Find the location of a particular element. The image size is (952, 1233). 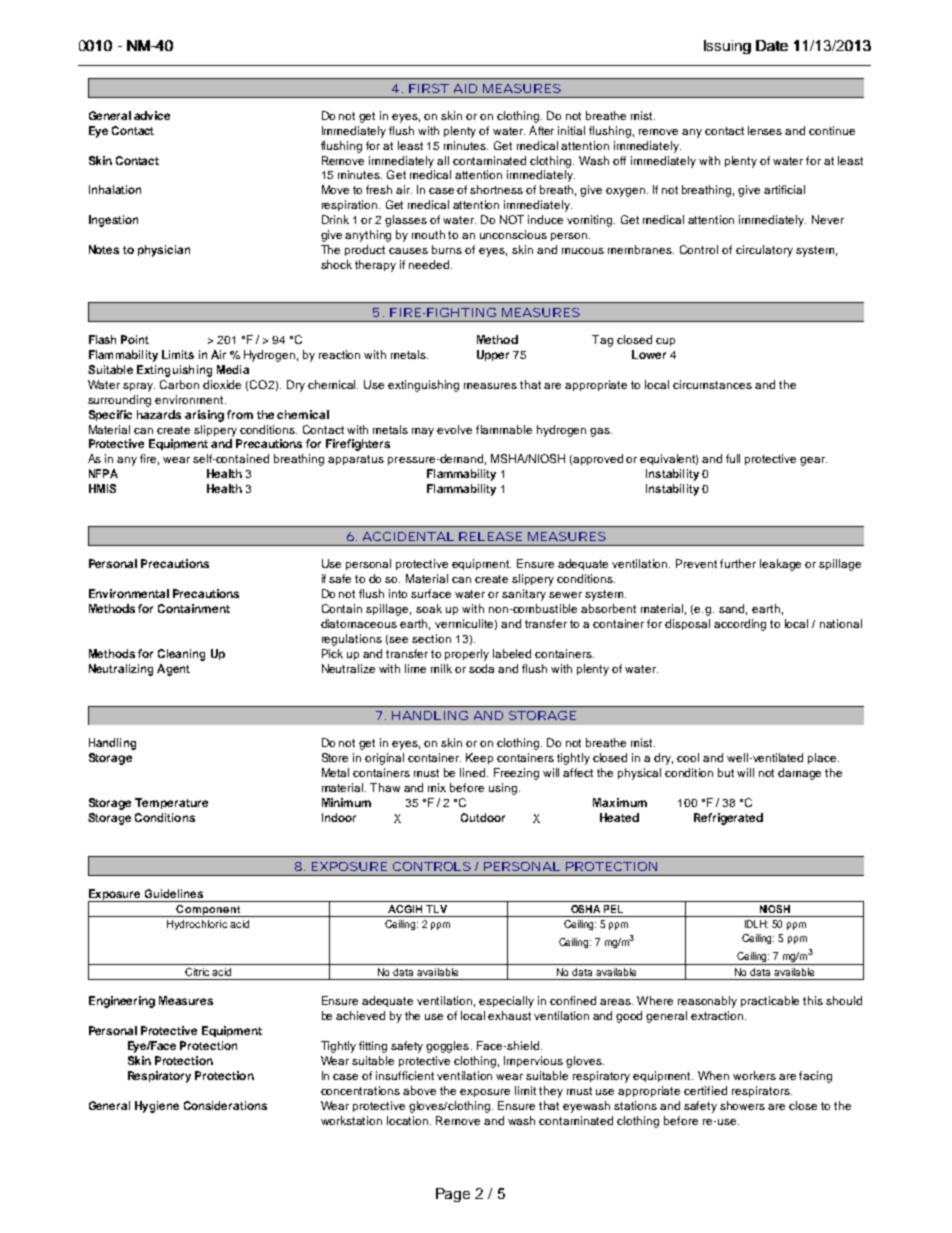

according is located at coordinates (740, 625).
